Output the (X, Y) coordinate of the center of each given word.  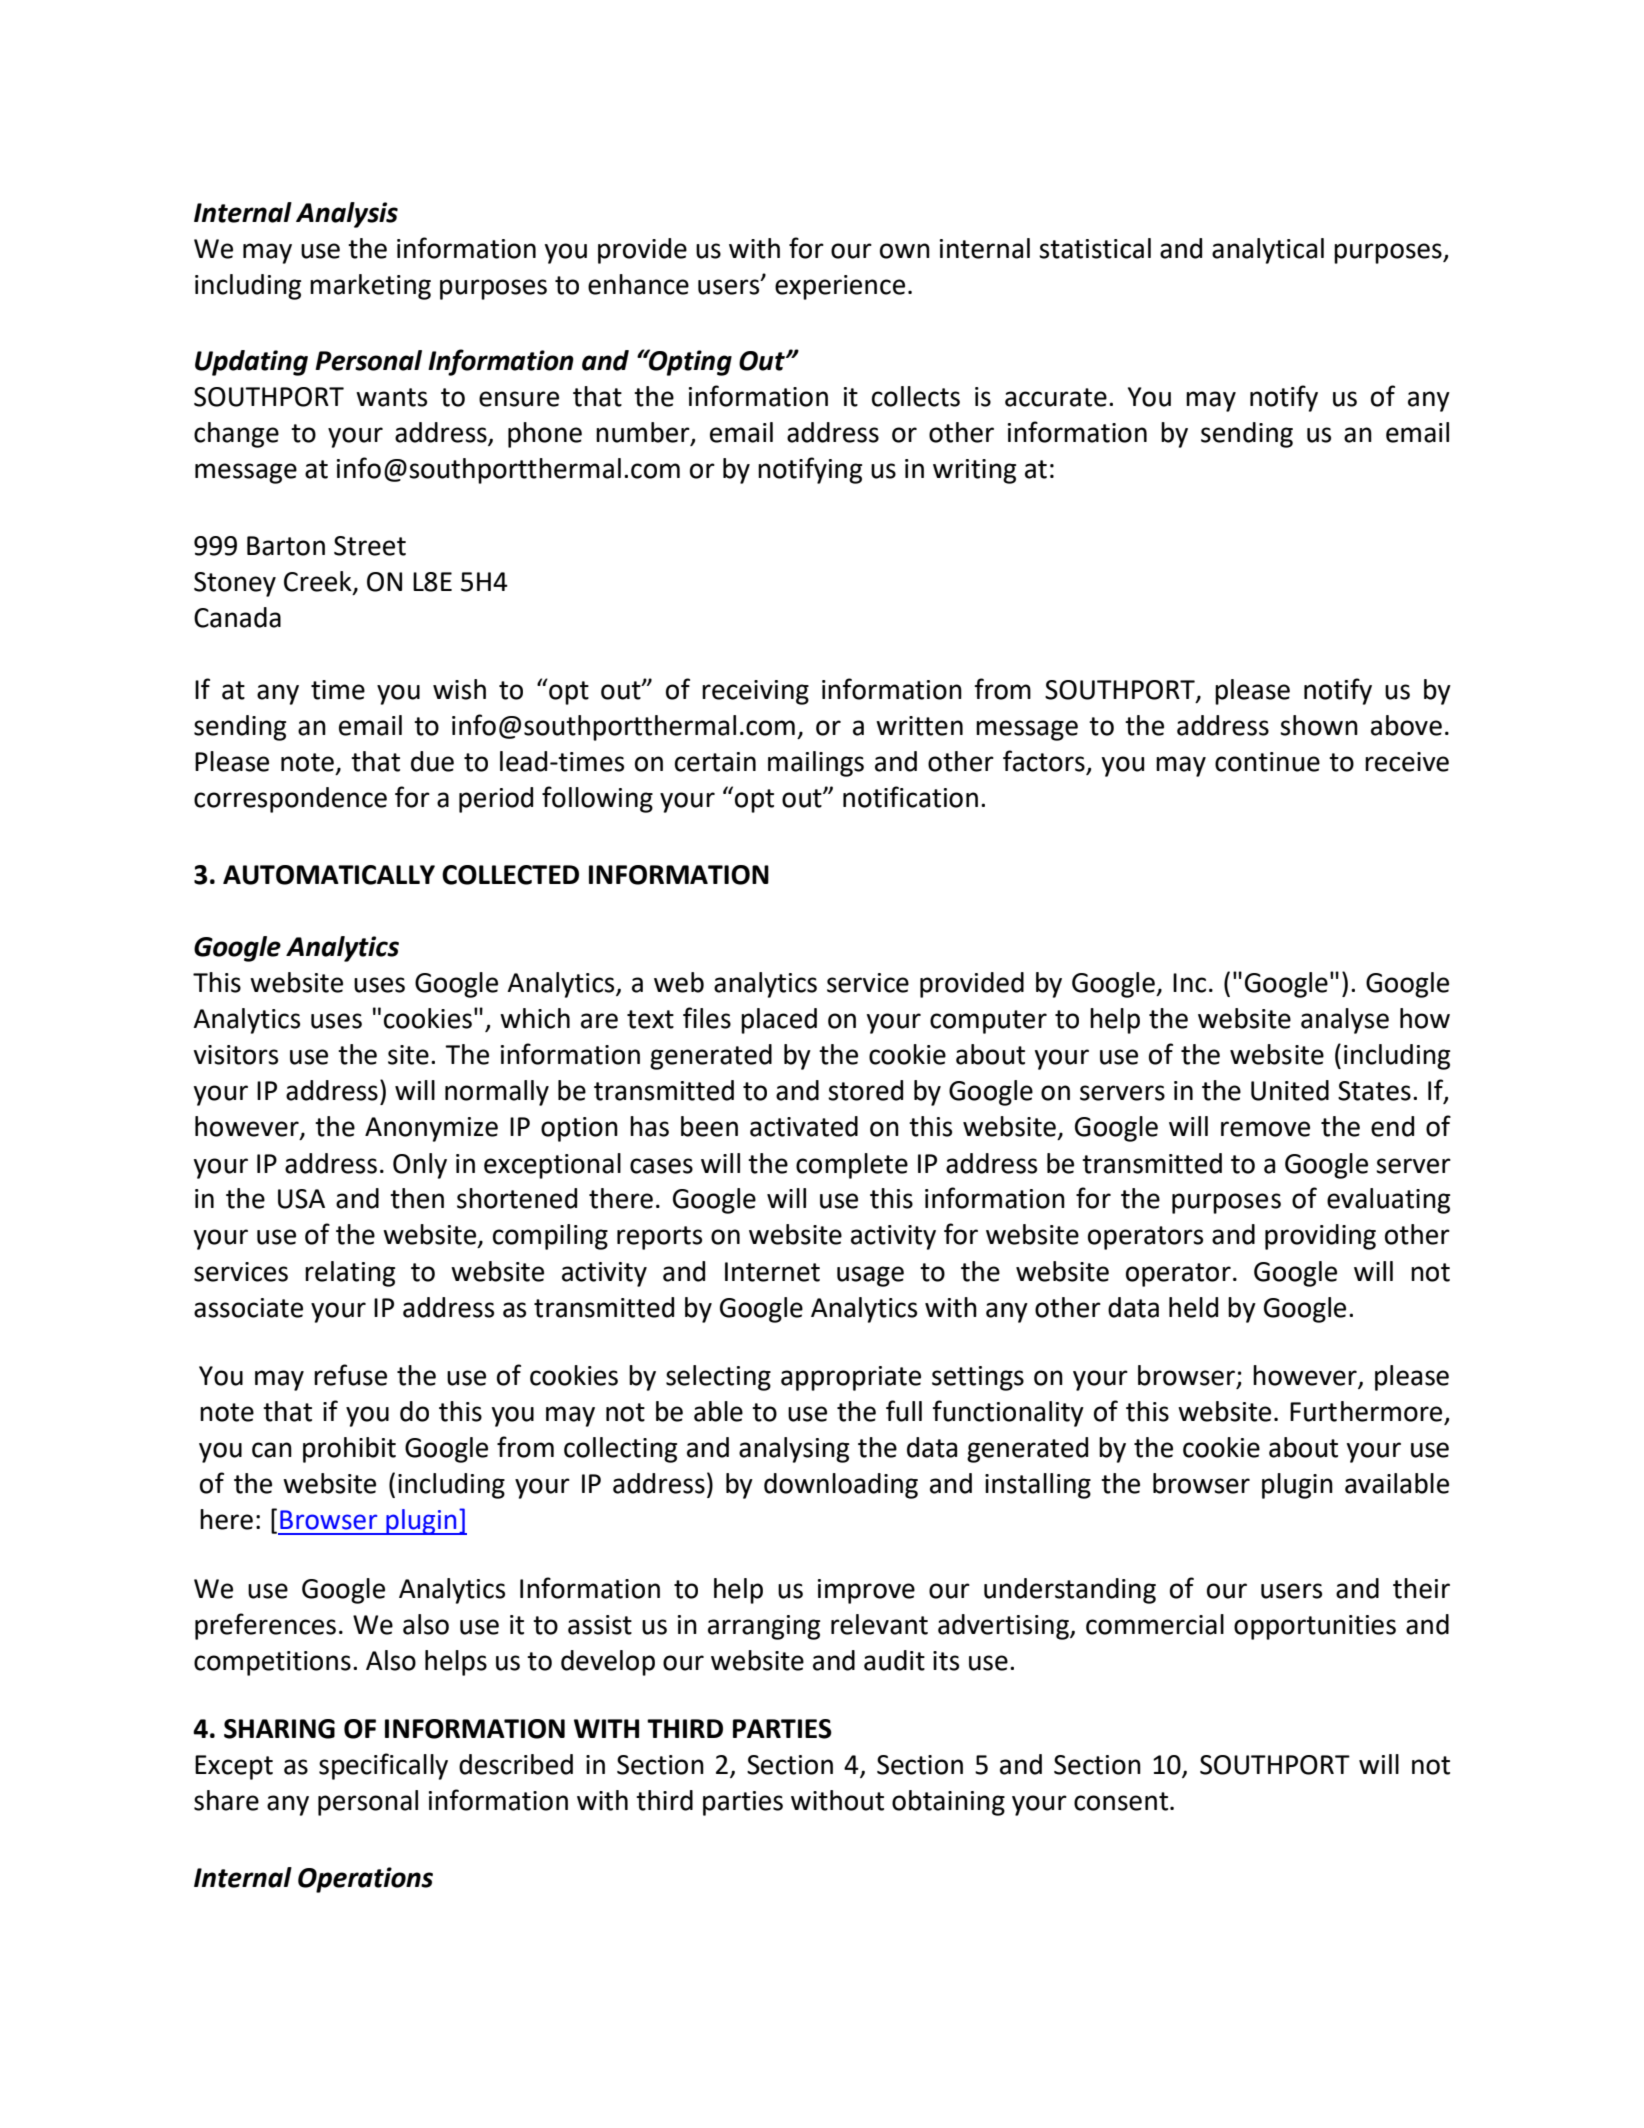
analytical (1268, 251)
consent (1121, 1801)
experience (840, 287)
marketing (370, 287)
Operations (365, 1880)
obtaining (948, 1803)
